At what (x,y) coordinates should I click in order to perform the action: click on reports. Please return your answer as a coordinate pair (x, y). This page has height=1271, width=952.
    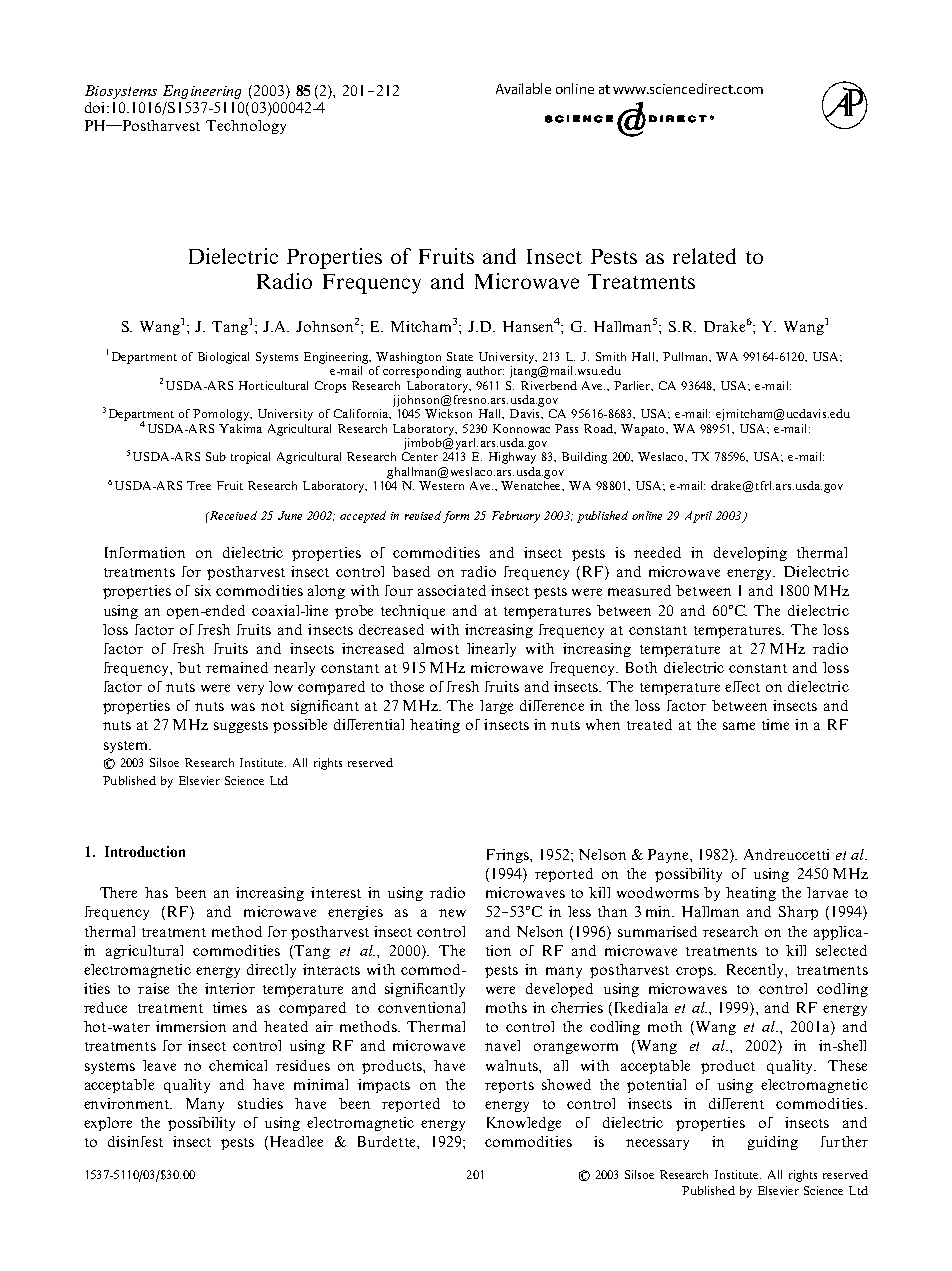
    Looking at the image, I should click on (509, 1087).
